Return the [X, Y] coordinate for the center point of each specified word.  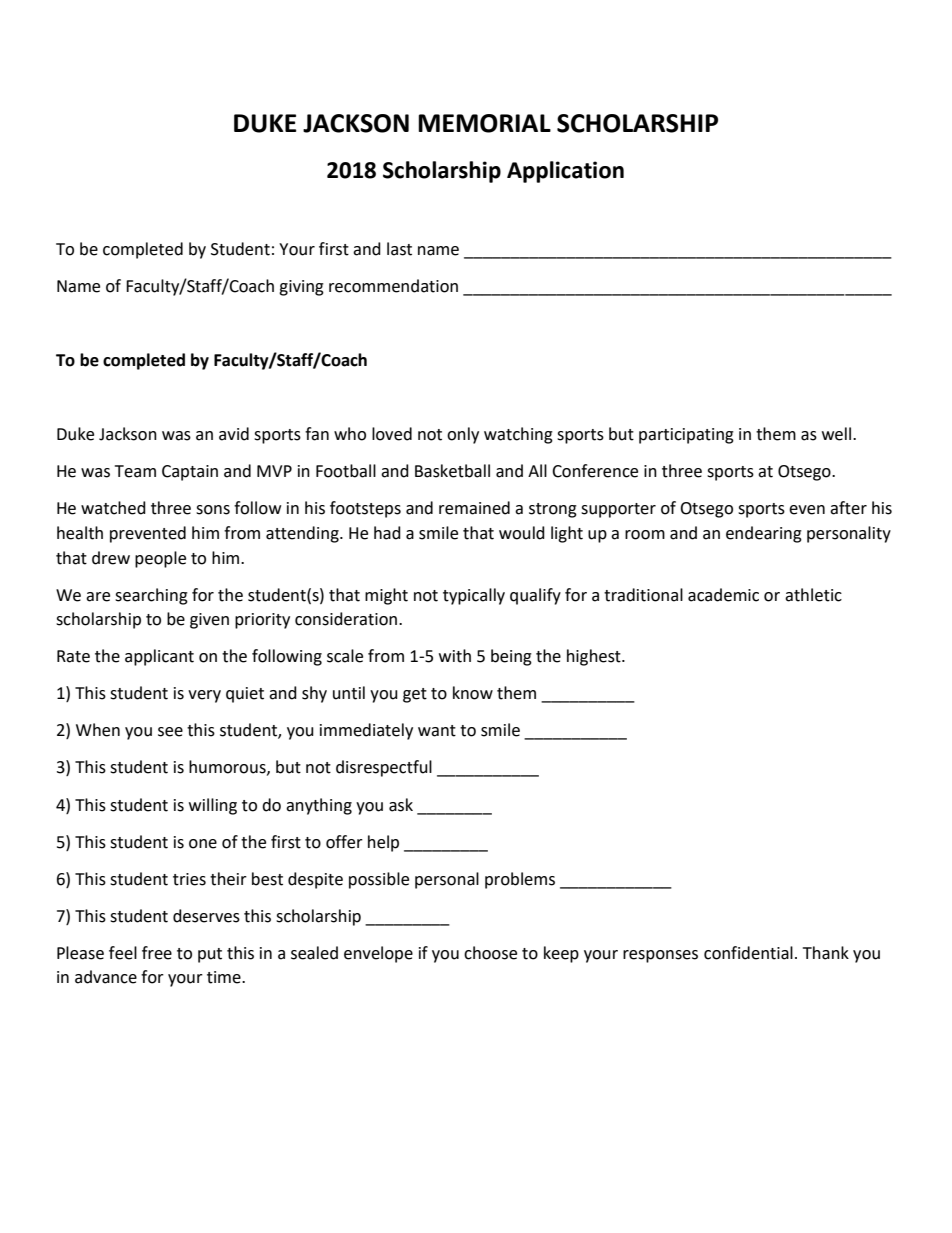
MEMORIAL [484, 123]
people [160, 559]
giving [301, 288]
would [522, 533]
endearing [764, 534]
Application [565, 172]
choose [490, 953]
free [157, 953]
